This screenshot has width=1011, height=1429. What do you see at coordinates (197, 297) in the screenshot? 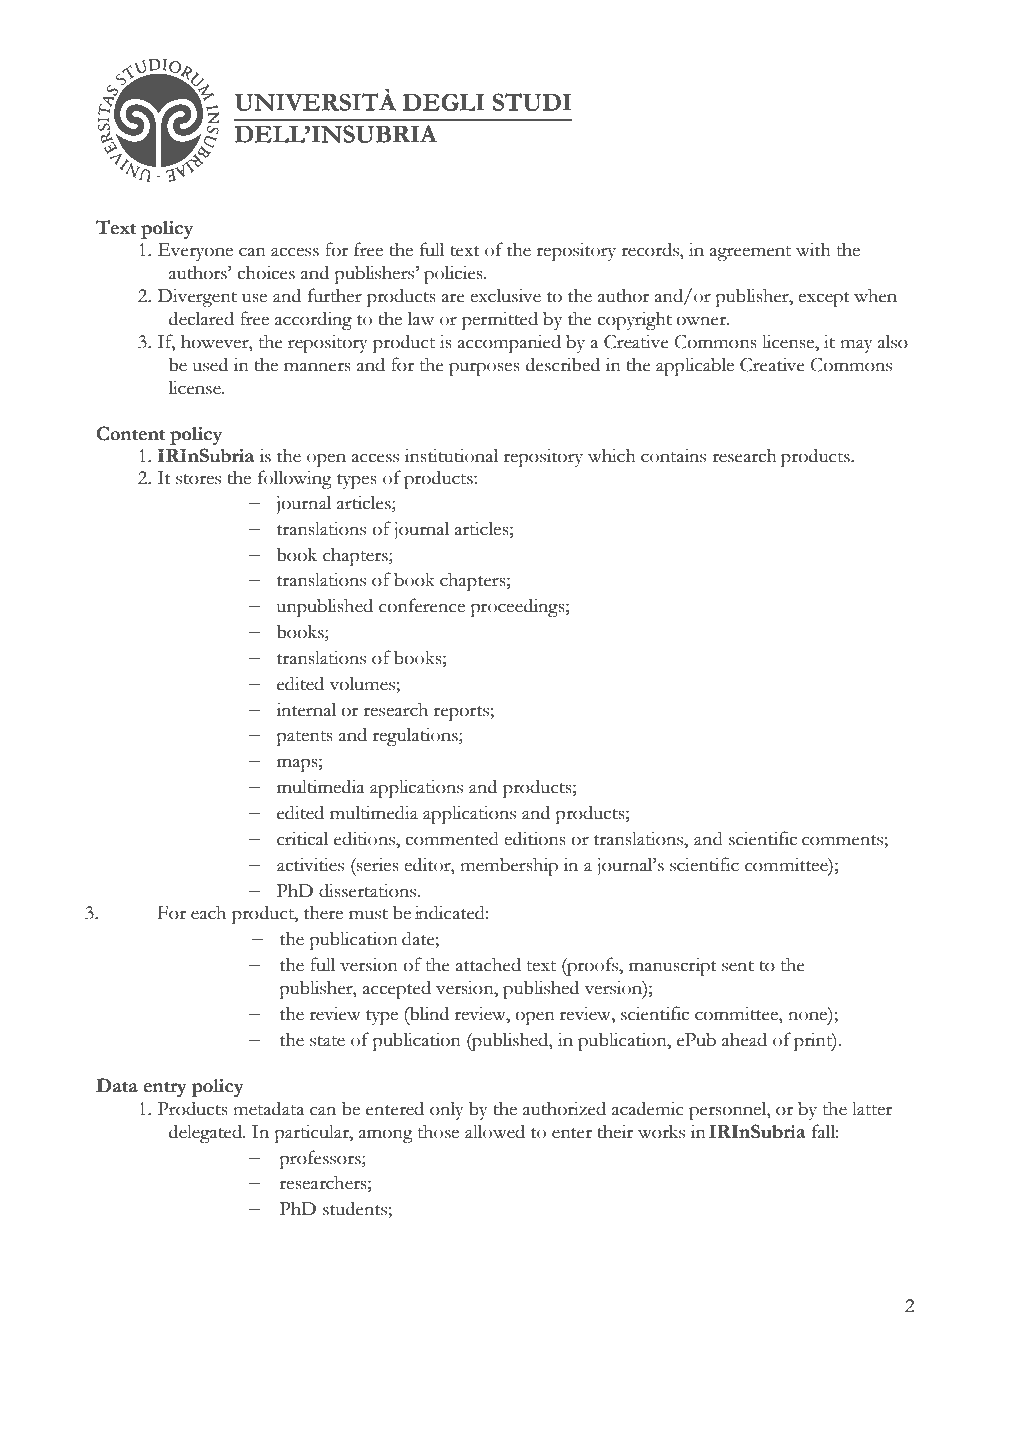
I see `Divergent` at bounding box center [197, 297].
